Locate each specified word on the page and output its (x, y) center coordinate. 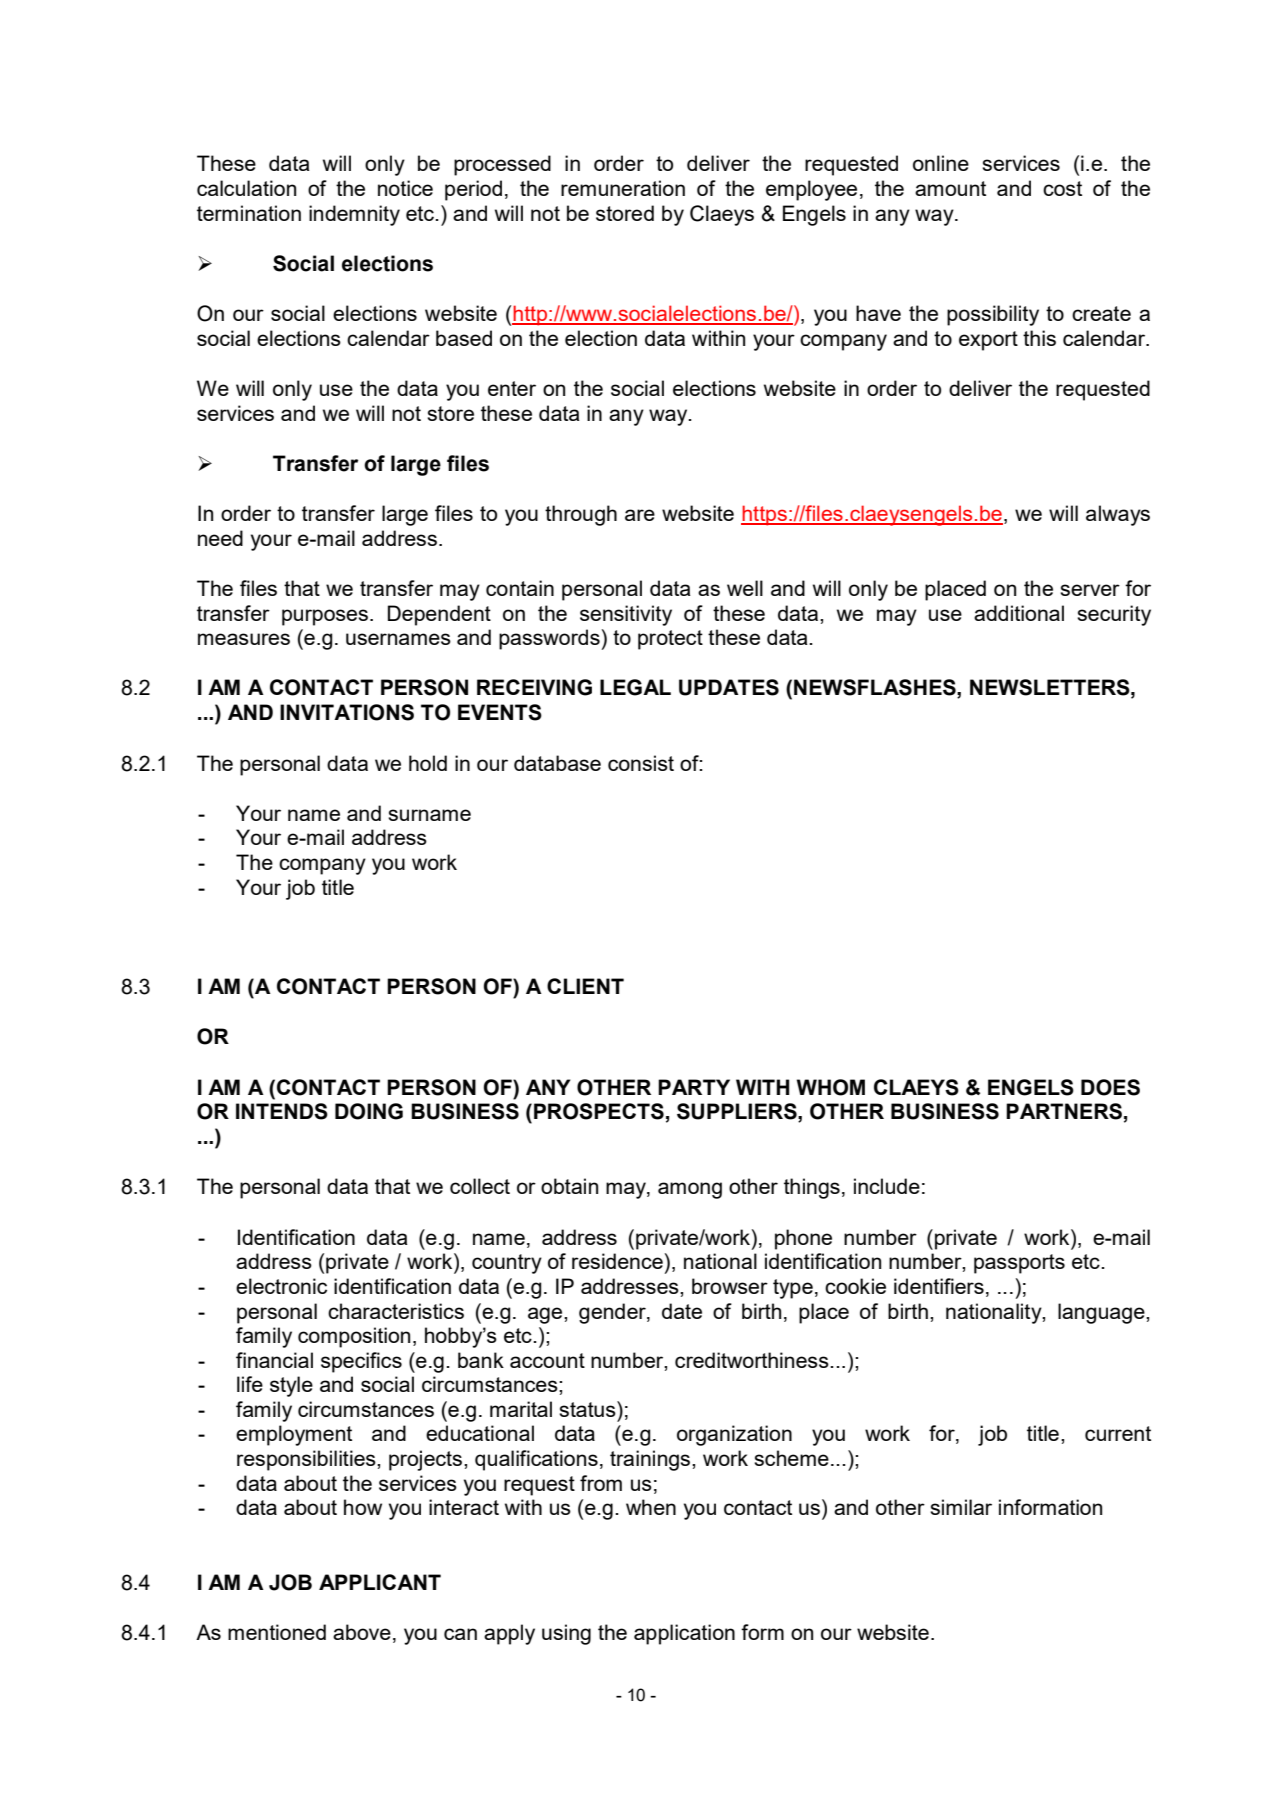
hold (428, 763)
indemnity (354, 215)
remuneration (623, 188)
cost (1062, 188)
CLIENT (585, 986)
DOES (1110, 1087)
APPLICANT (380, 1582)
